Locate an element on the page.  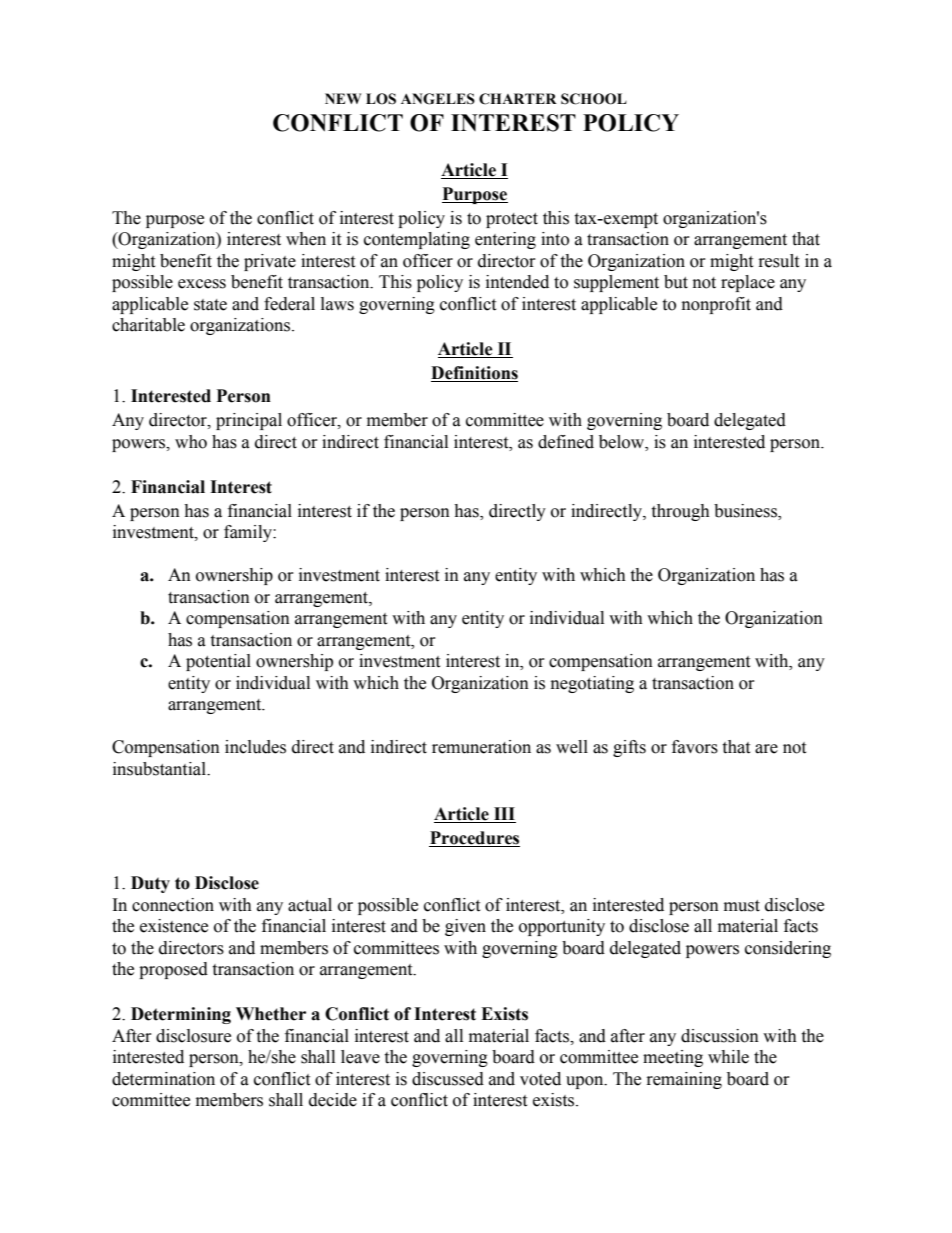
disclosure is located at coordinates (193, 1036).
